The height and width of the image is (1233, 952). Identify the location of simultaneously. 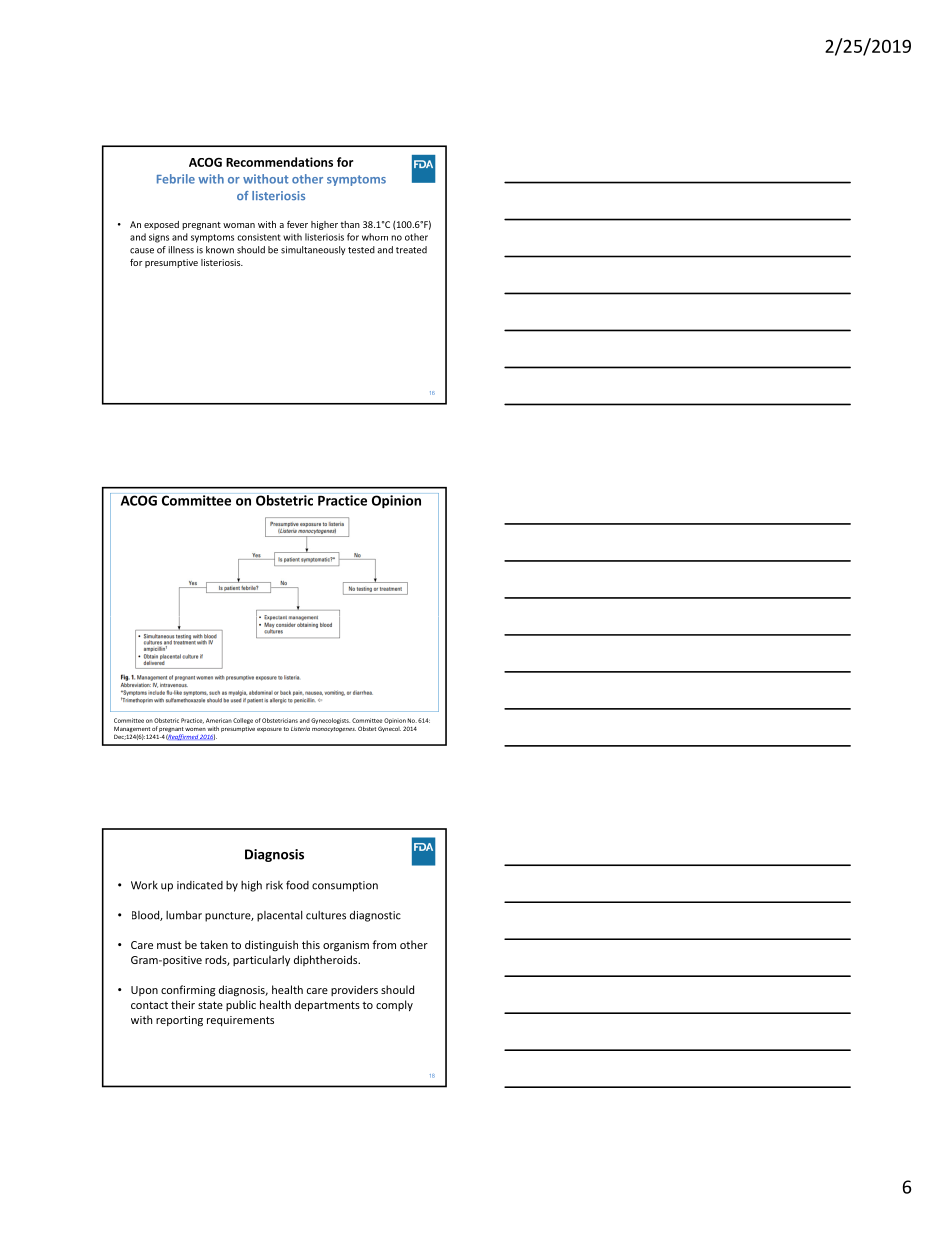
(313, 250).
